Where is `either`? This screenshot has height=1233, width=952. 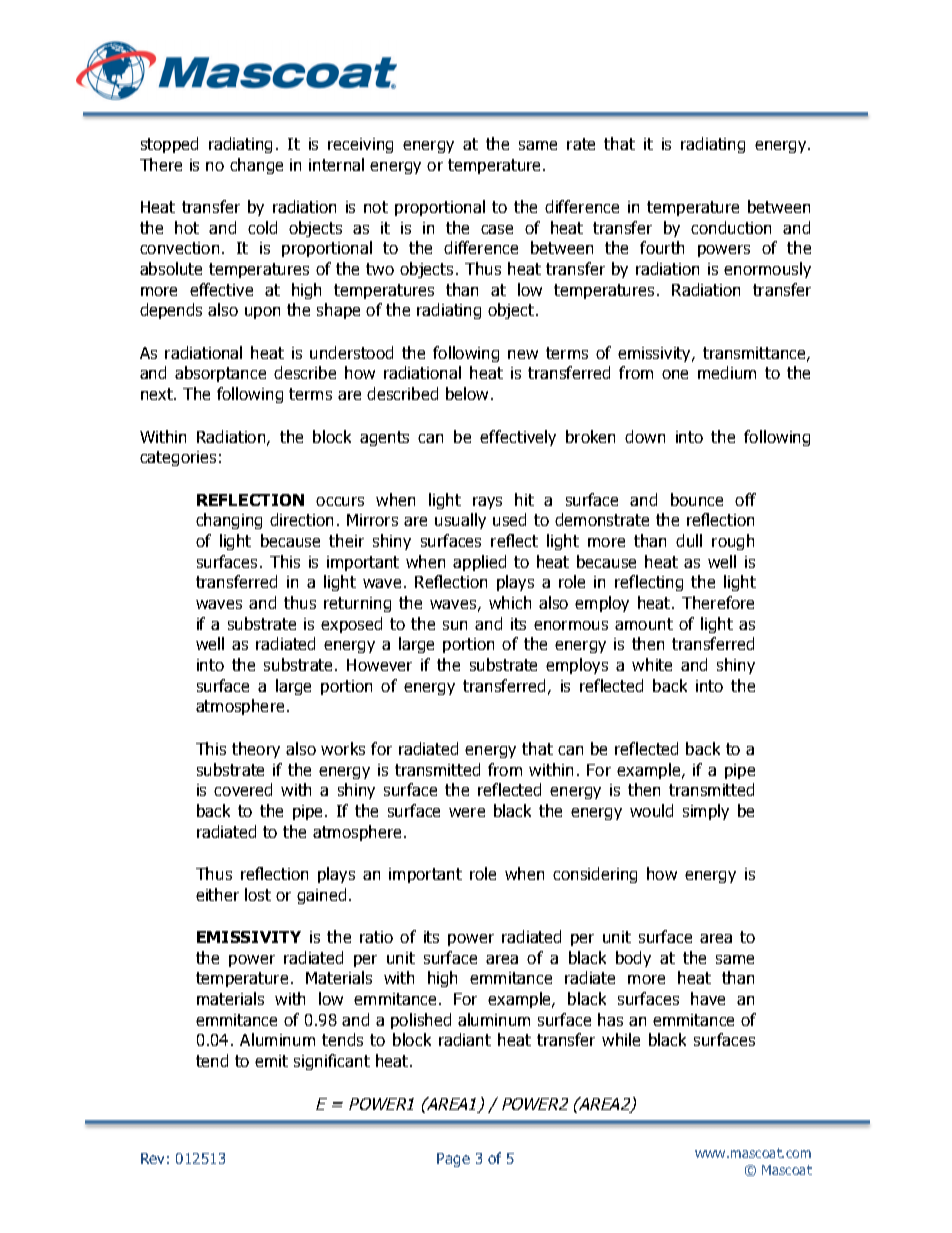 either is located at coordinates (217, 894).
